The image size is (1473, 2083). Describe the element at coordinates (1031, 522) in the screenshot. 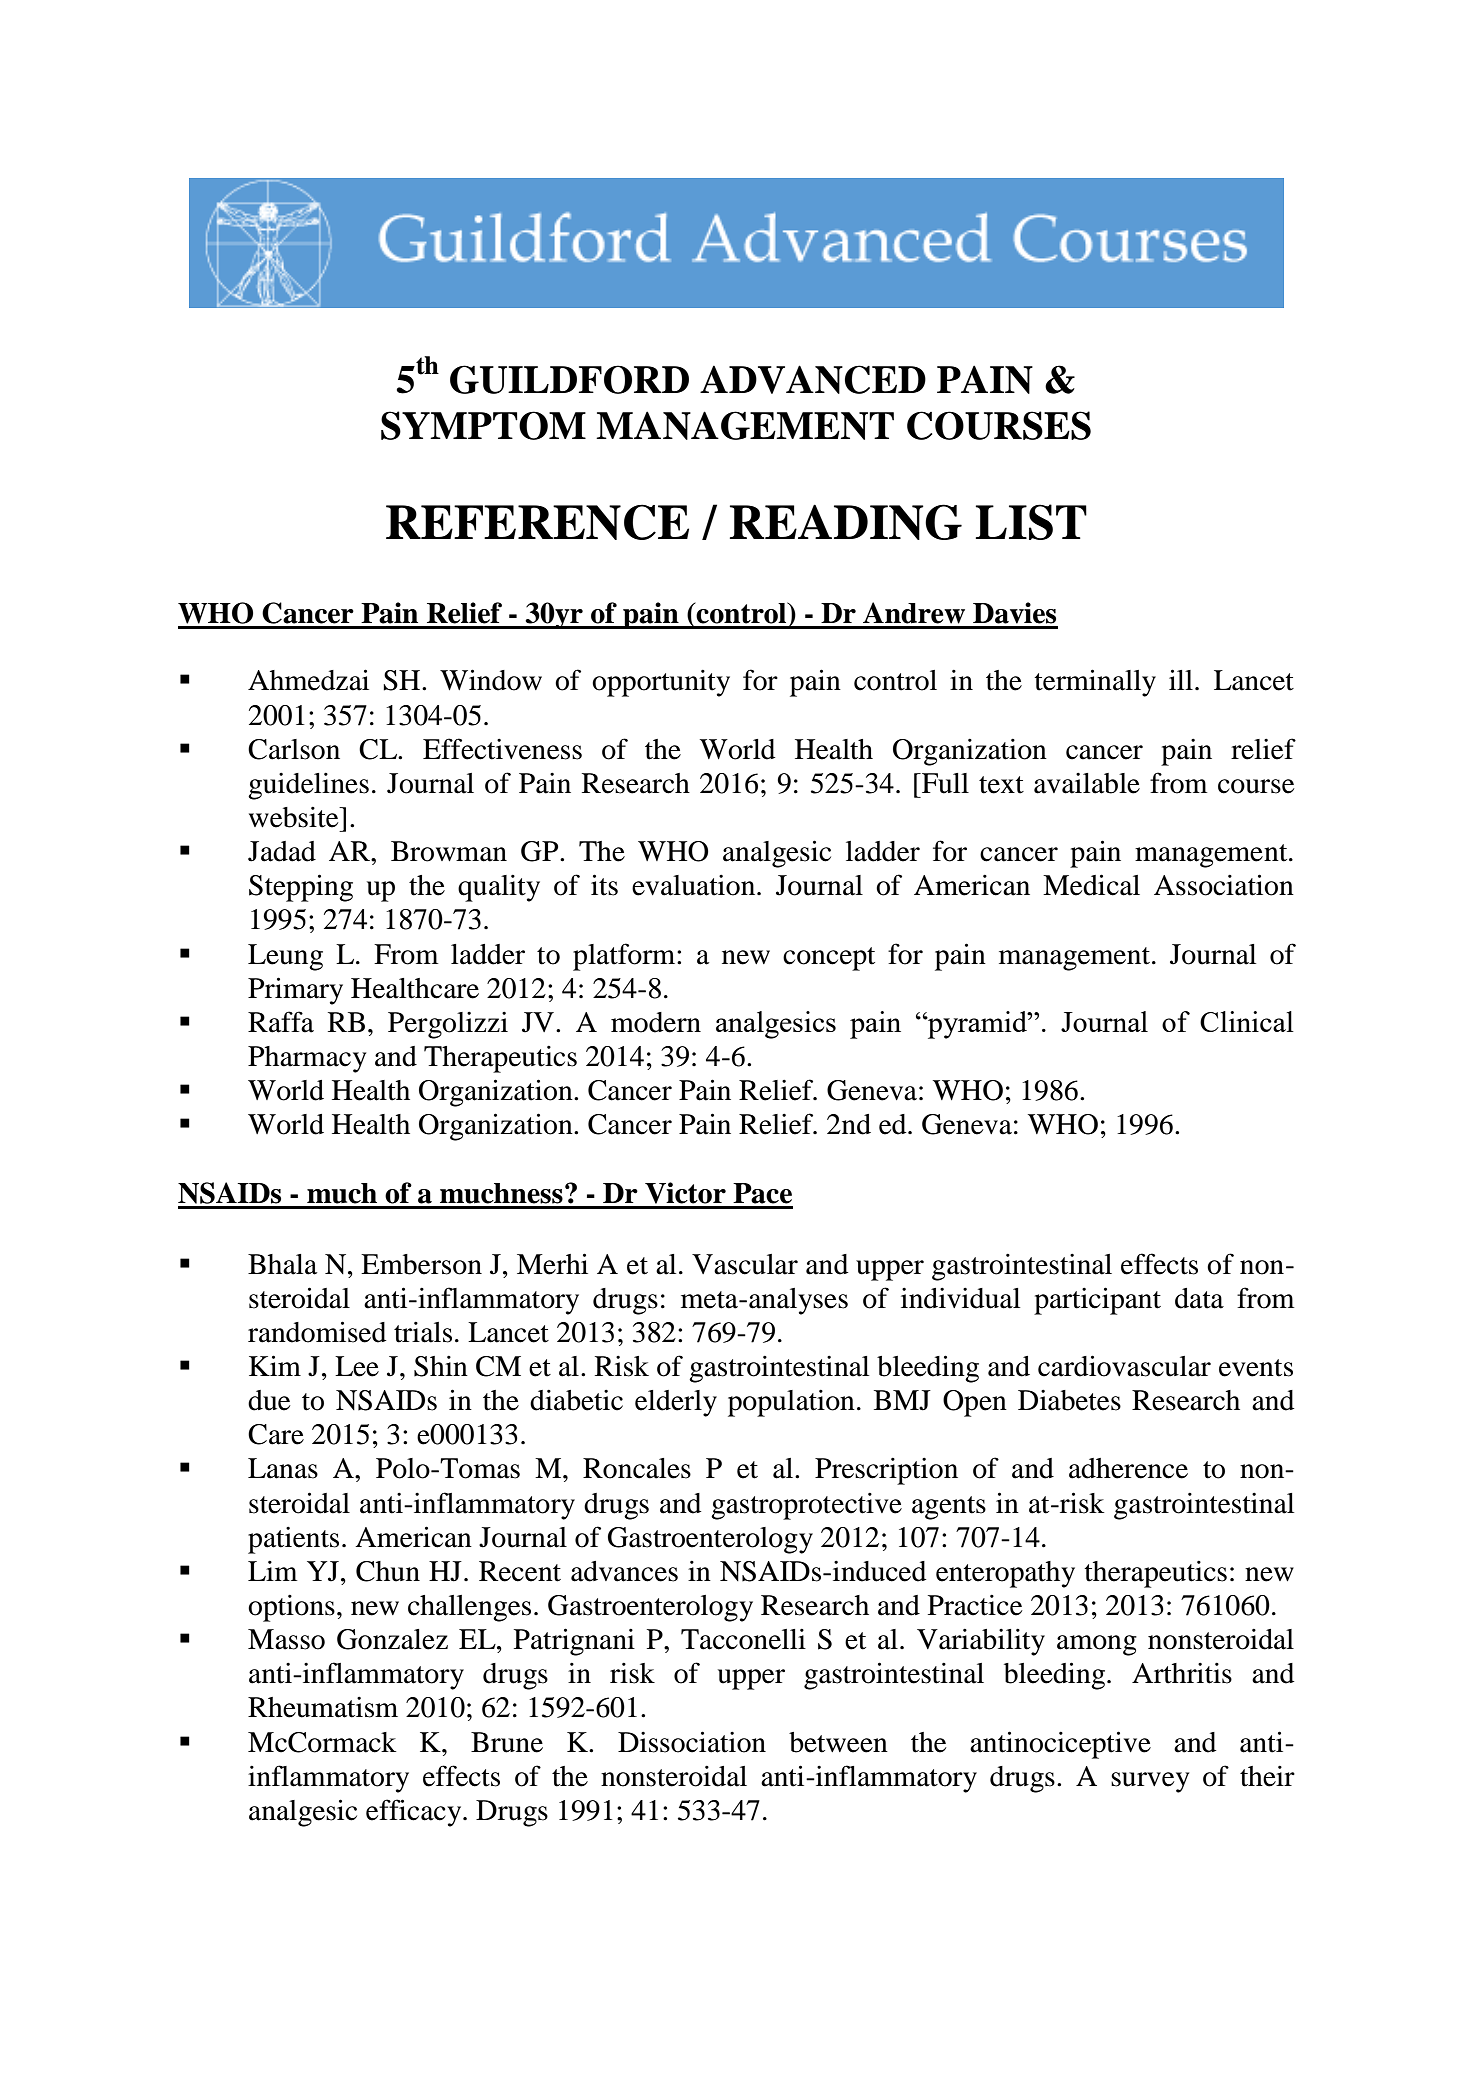

I see `LIST` at that location.
